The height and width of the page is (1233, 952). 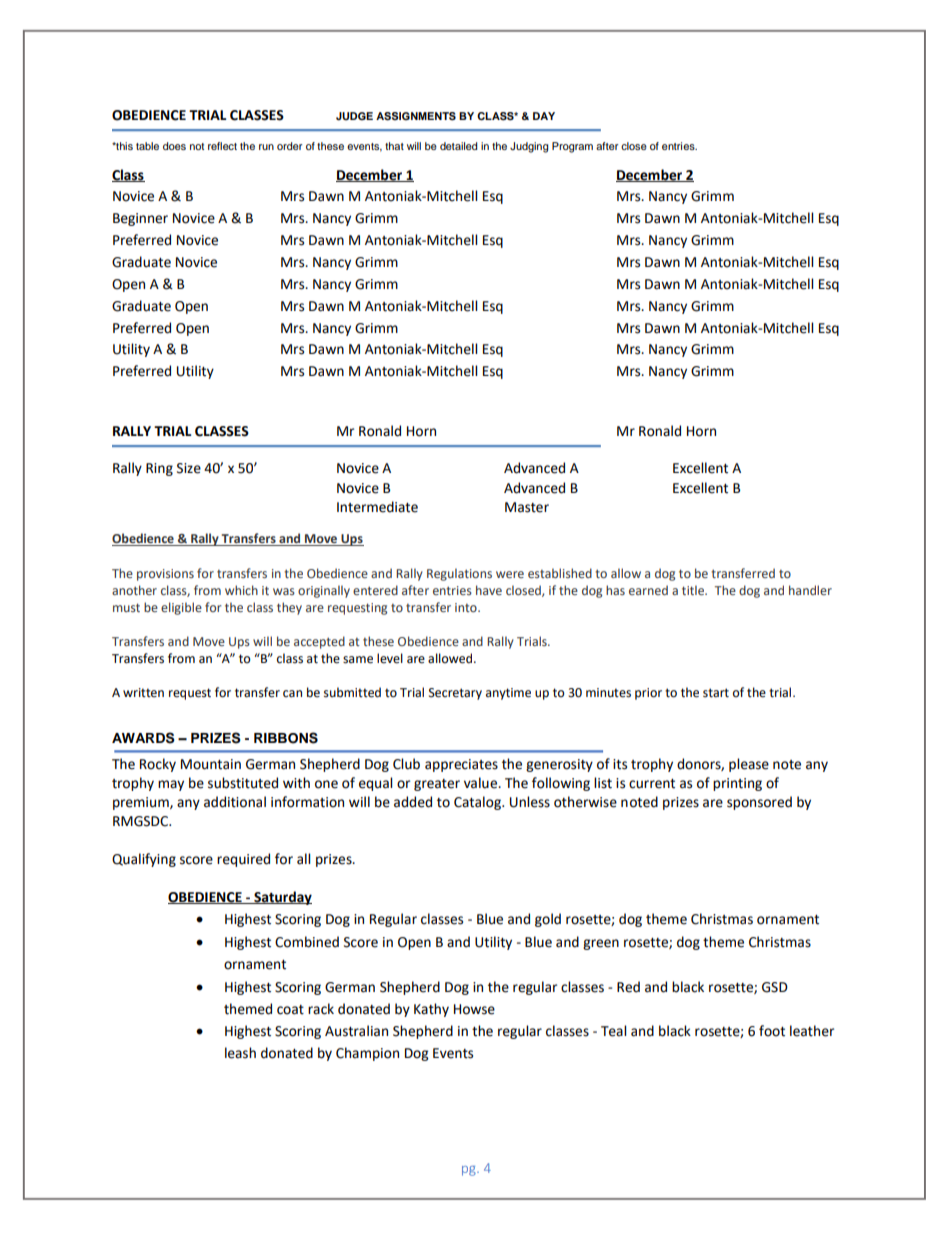 What do you see at coordinates (222, 146) in the page?
I see `reflect` at bounding box center [222, 146].
